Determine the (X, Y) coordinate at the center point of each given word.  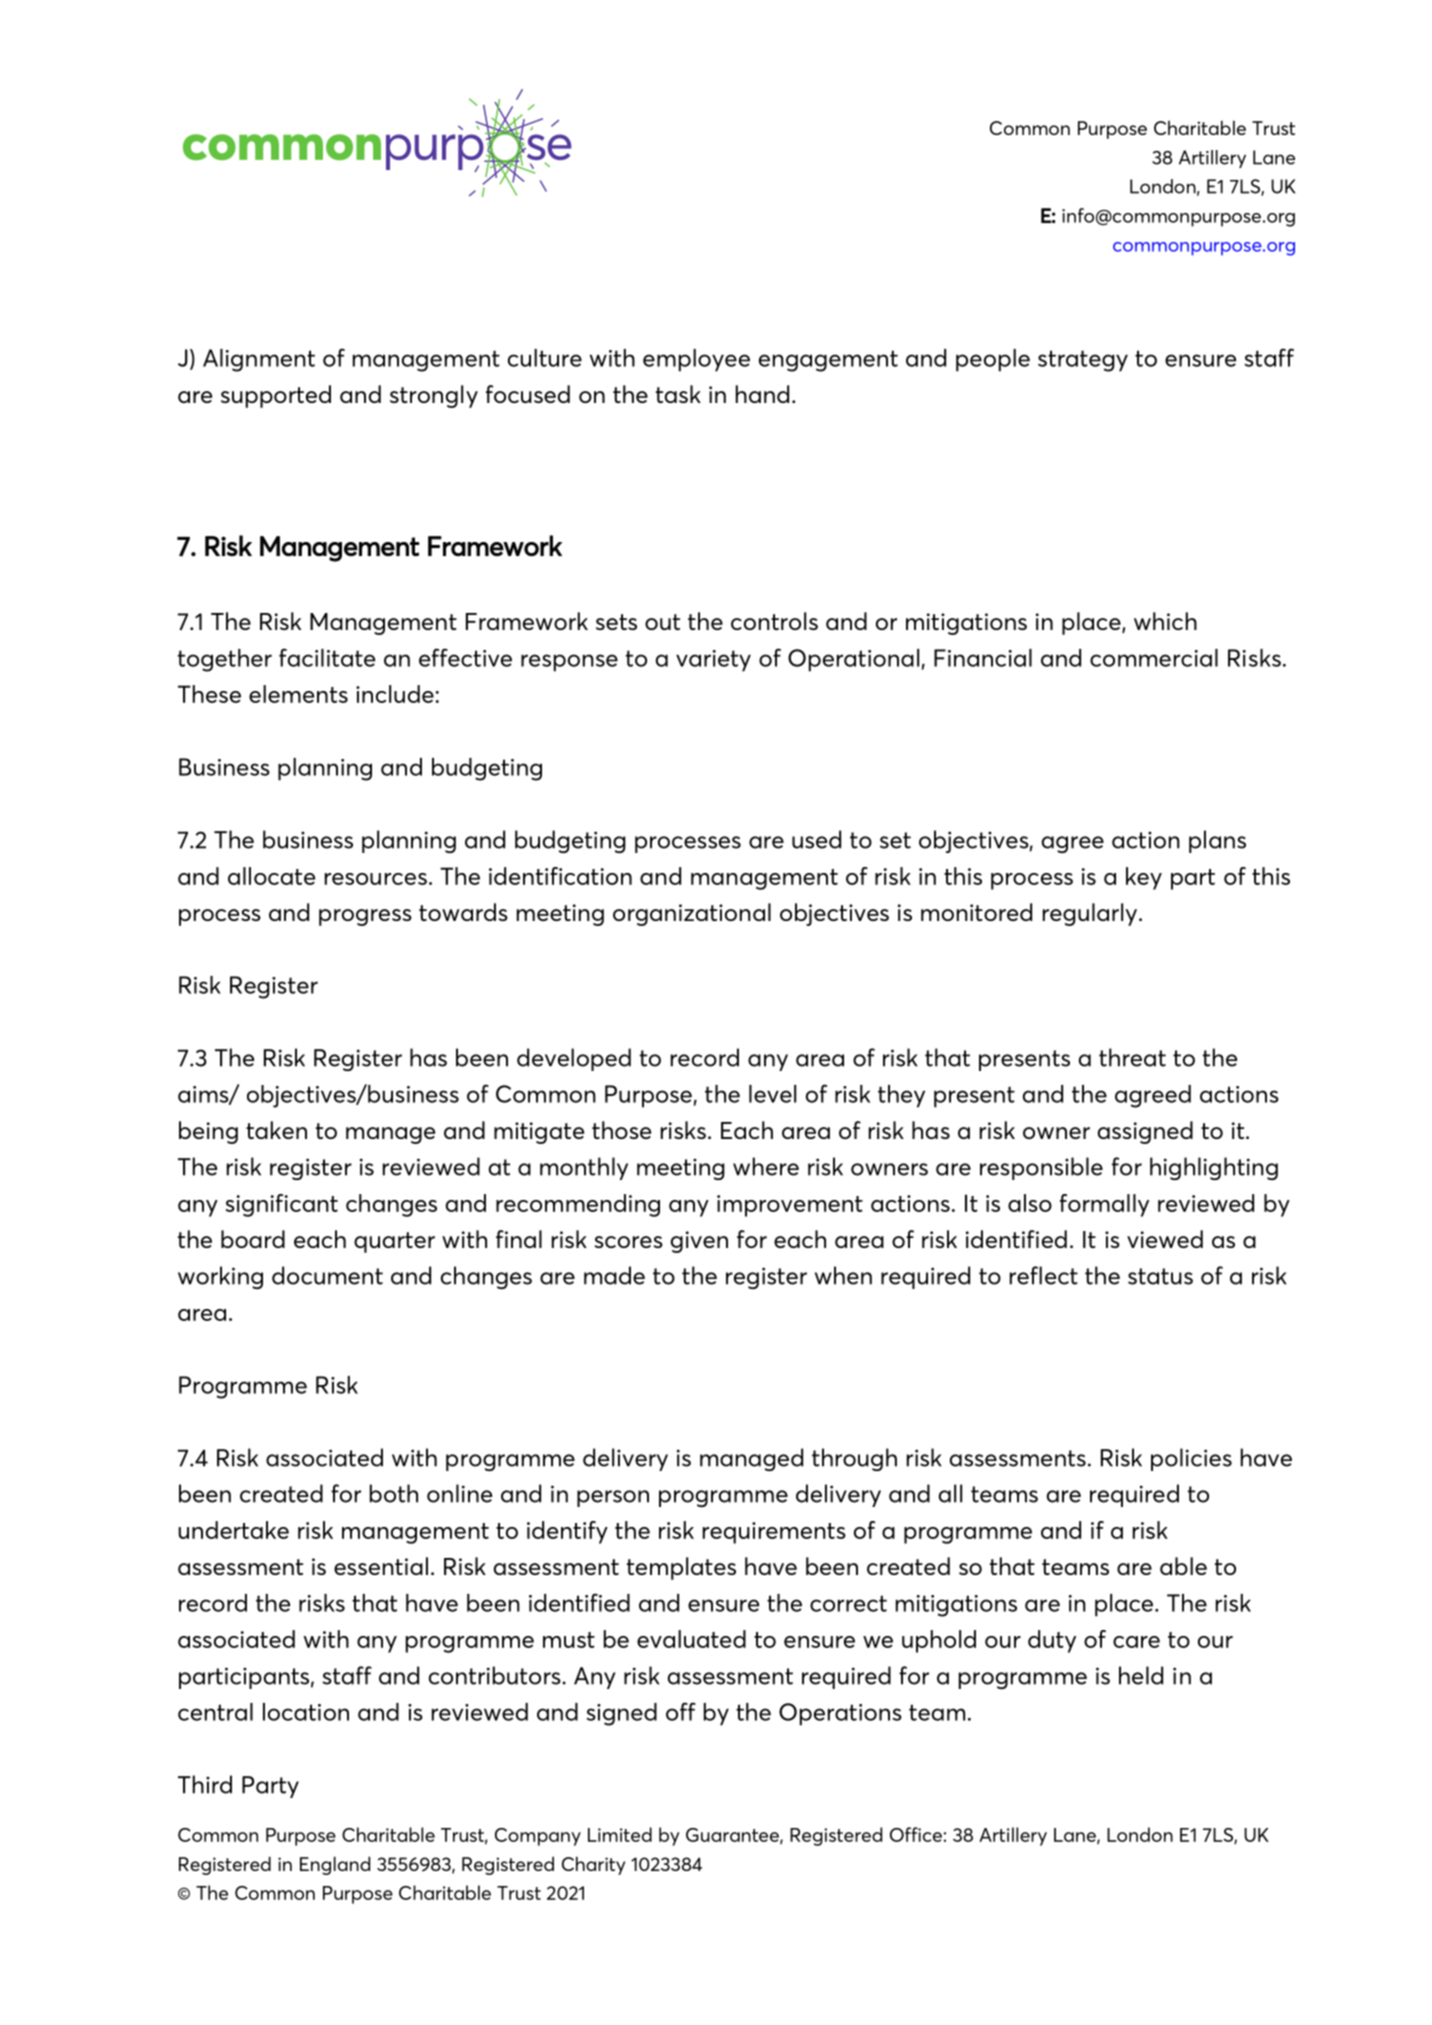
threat (1132, 1057)
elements (298, 694)
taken (276, 1130)
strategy (1083, 361)
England (335, 1865)
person (613, 1498)
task (678, 394)
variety (713, 661)
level (772, 1094)
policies (1191, 1459)
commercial (1154, 658)
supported (276, 396)
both (394, 1493)
